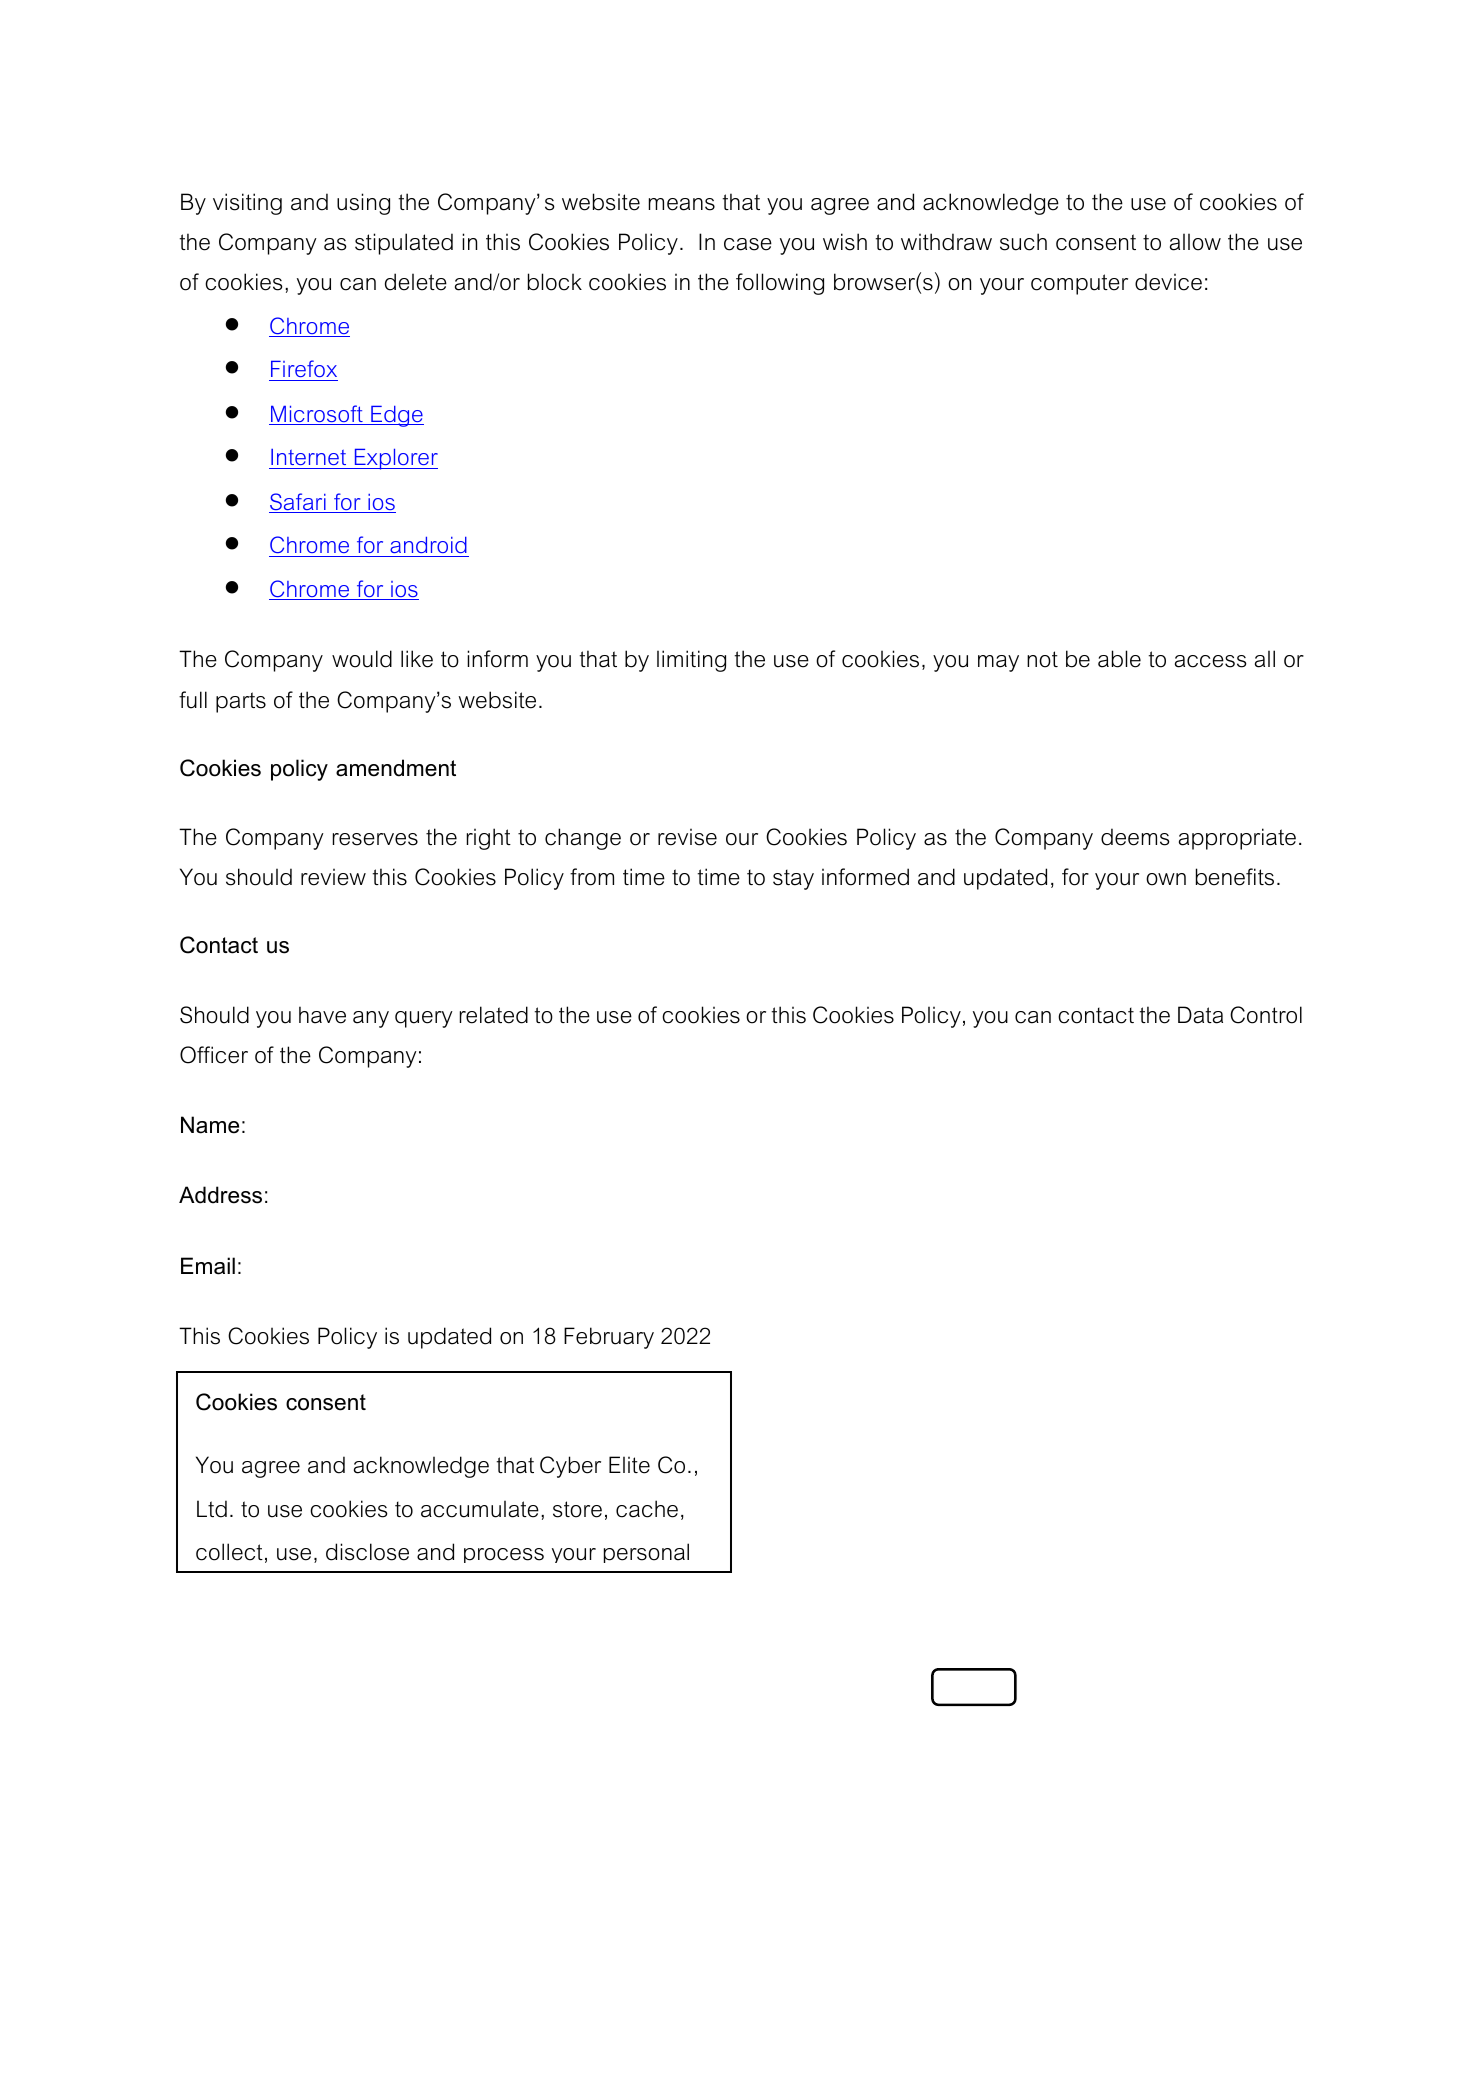 The height and width of the image is (2098, 1482). Describe the element at coordinates (363, 204) in the image. I see `using` at that location.
